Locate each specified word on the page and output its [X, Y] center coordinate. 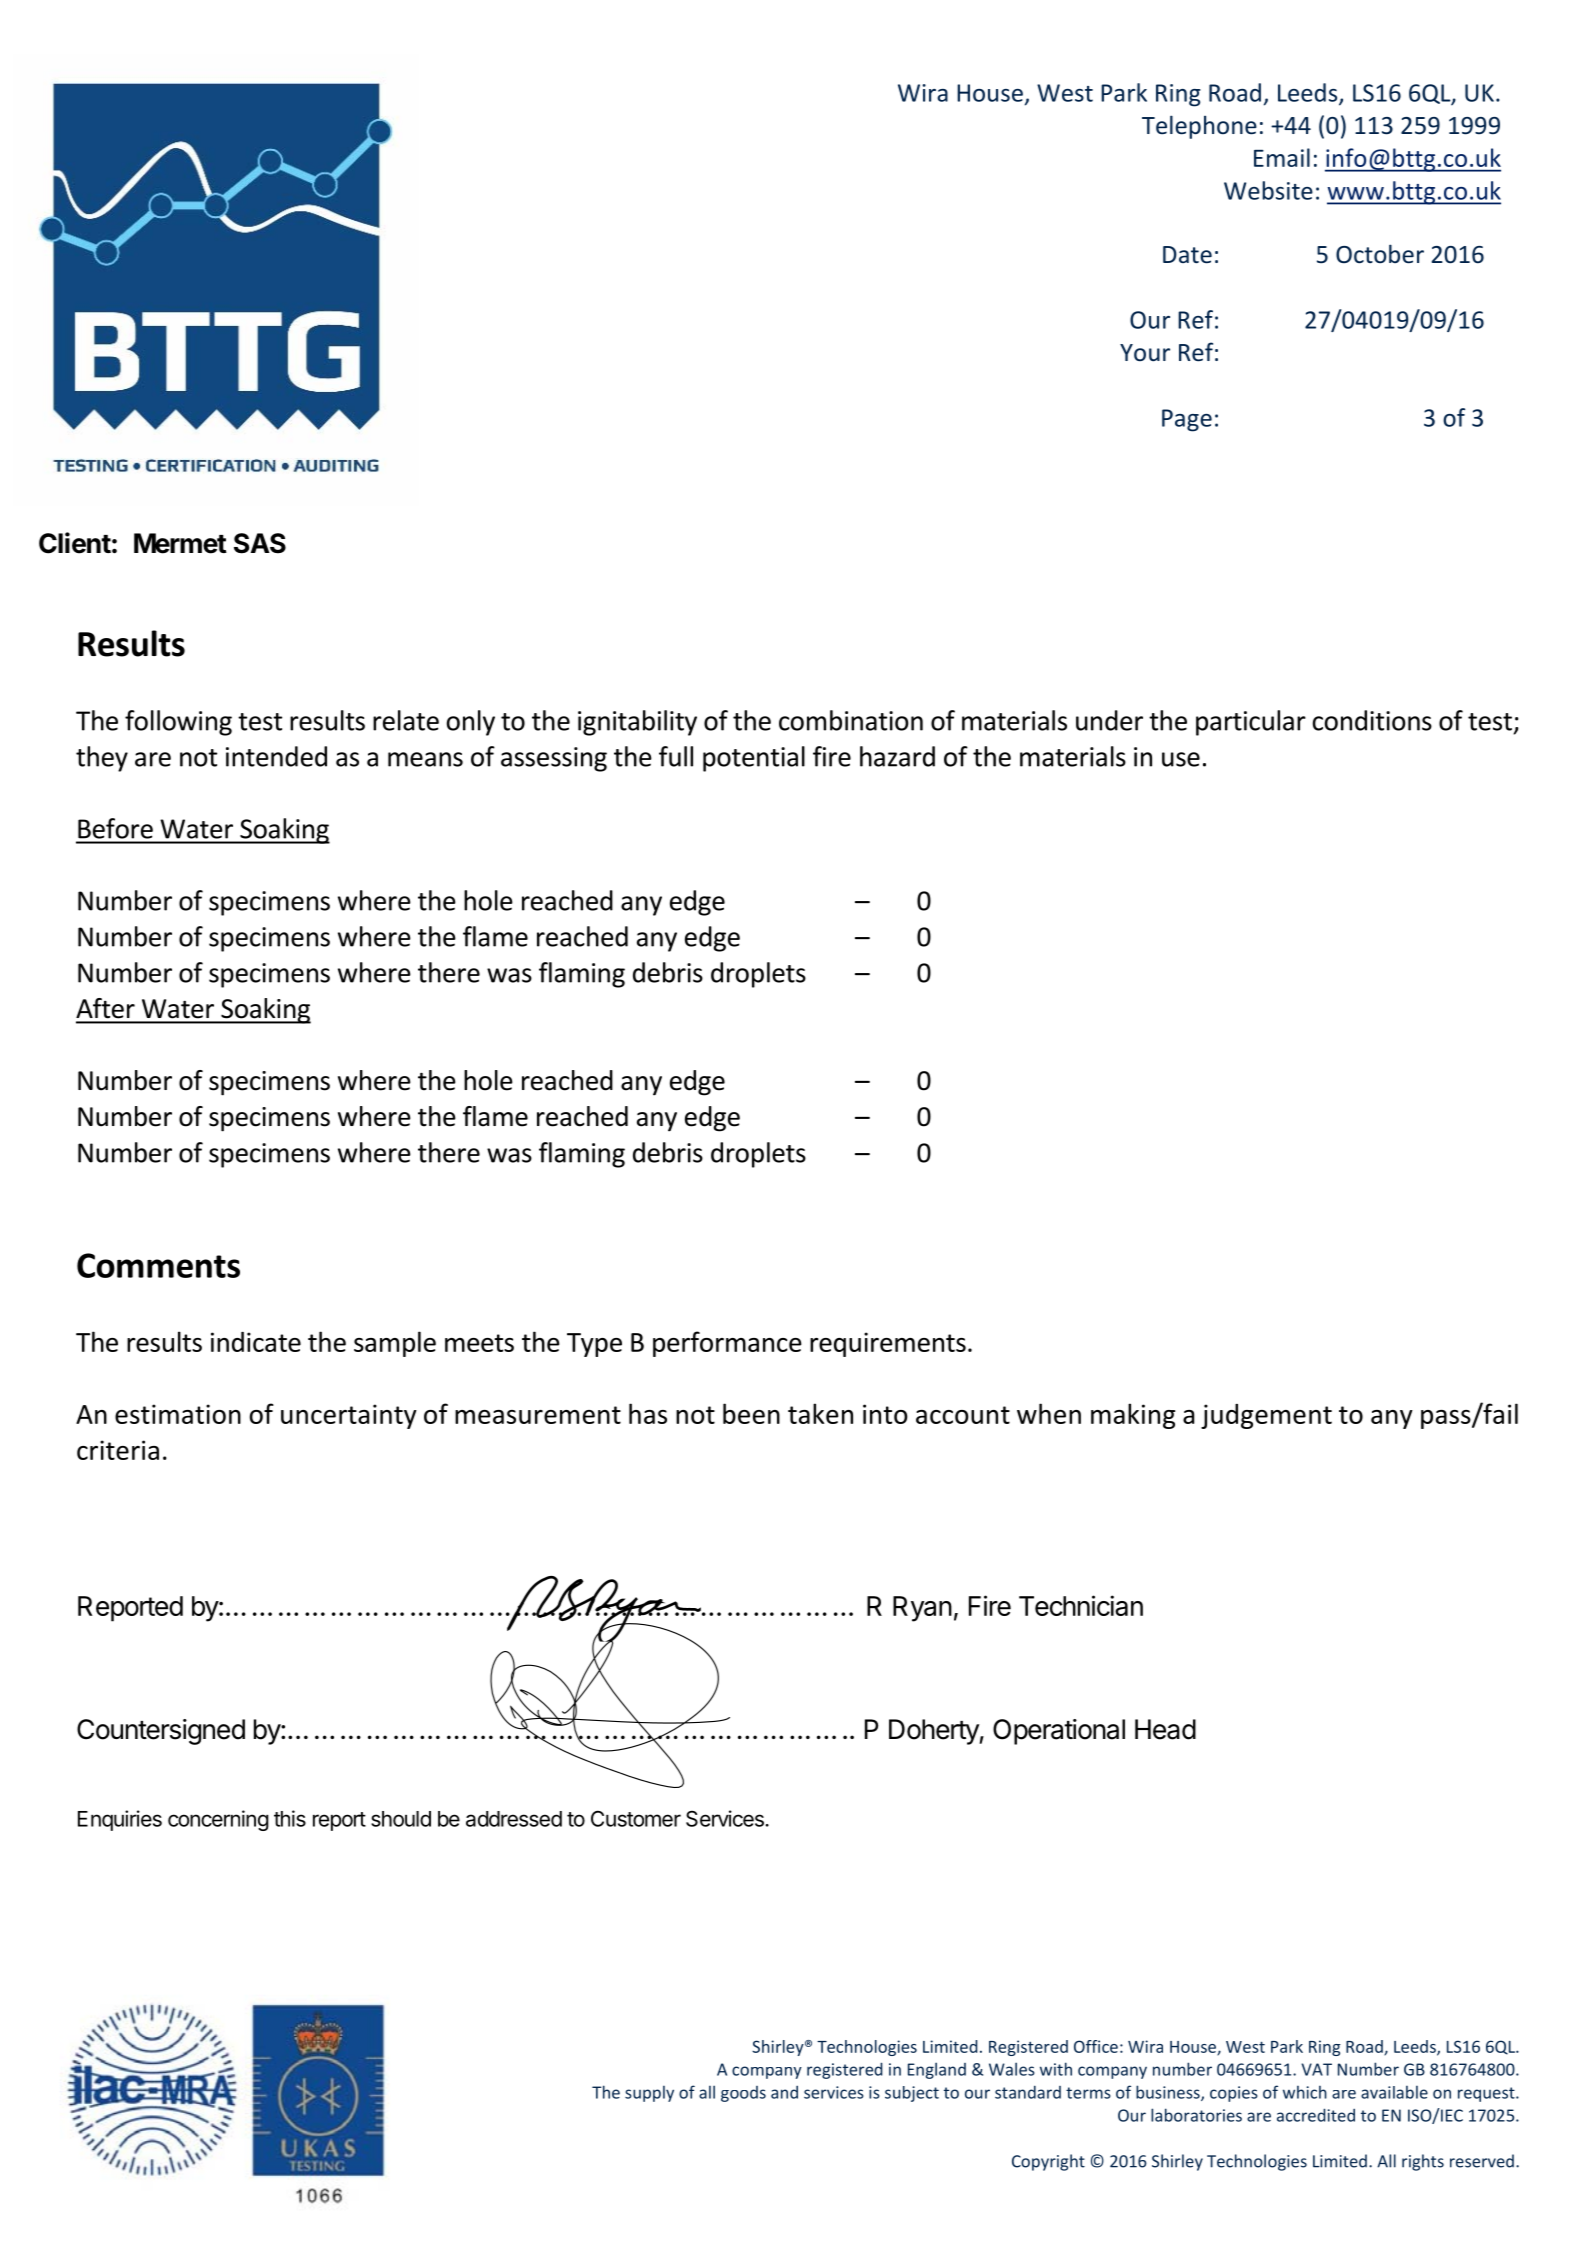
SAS [260, 543]
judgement [1266, 1416]
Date [1187, 255]
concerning [218, 1820]
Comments [158, 1265]
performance [727, 1344]
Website [1268, 190]
